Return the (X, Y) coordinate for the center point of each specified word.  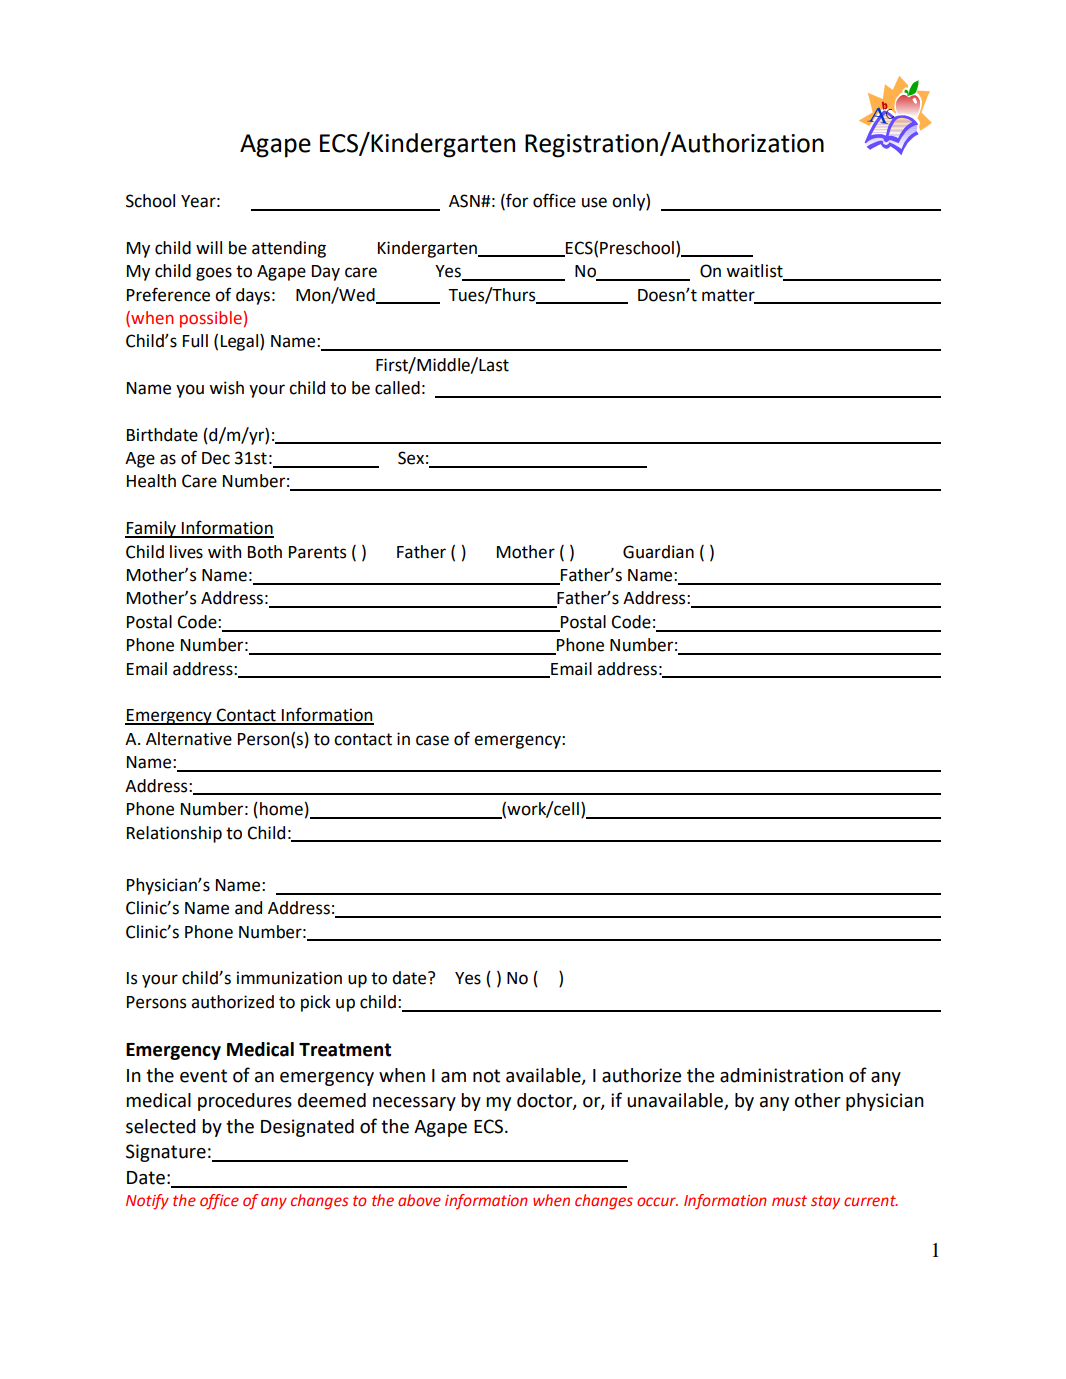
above (419, 1200)
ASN (465, 201)
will (209, 247)
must (789, 1201)
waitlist (755, 272)
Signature (166, 1153)
